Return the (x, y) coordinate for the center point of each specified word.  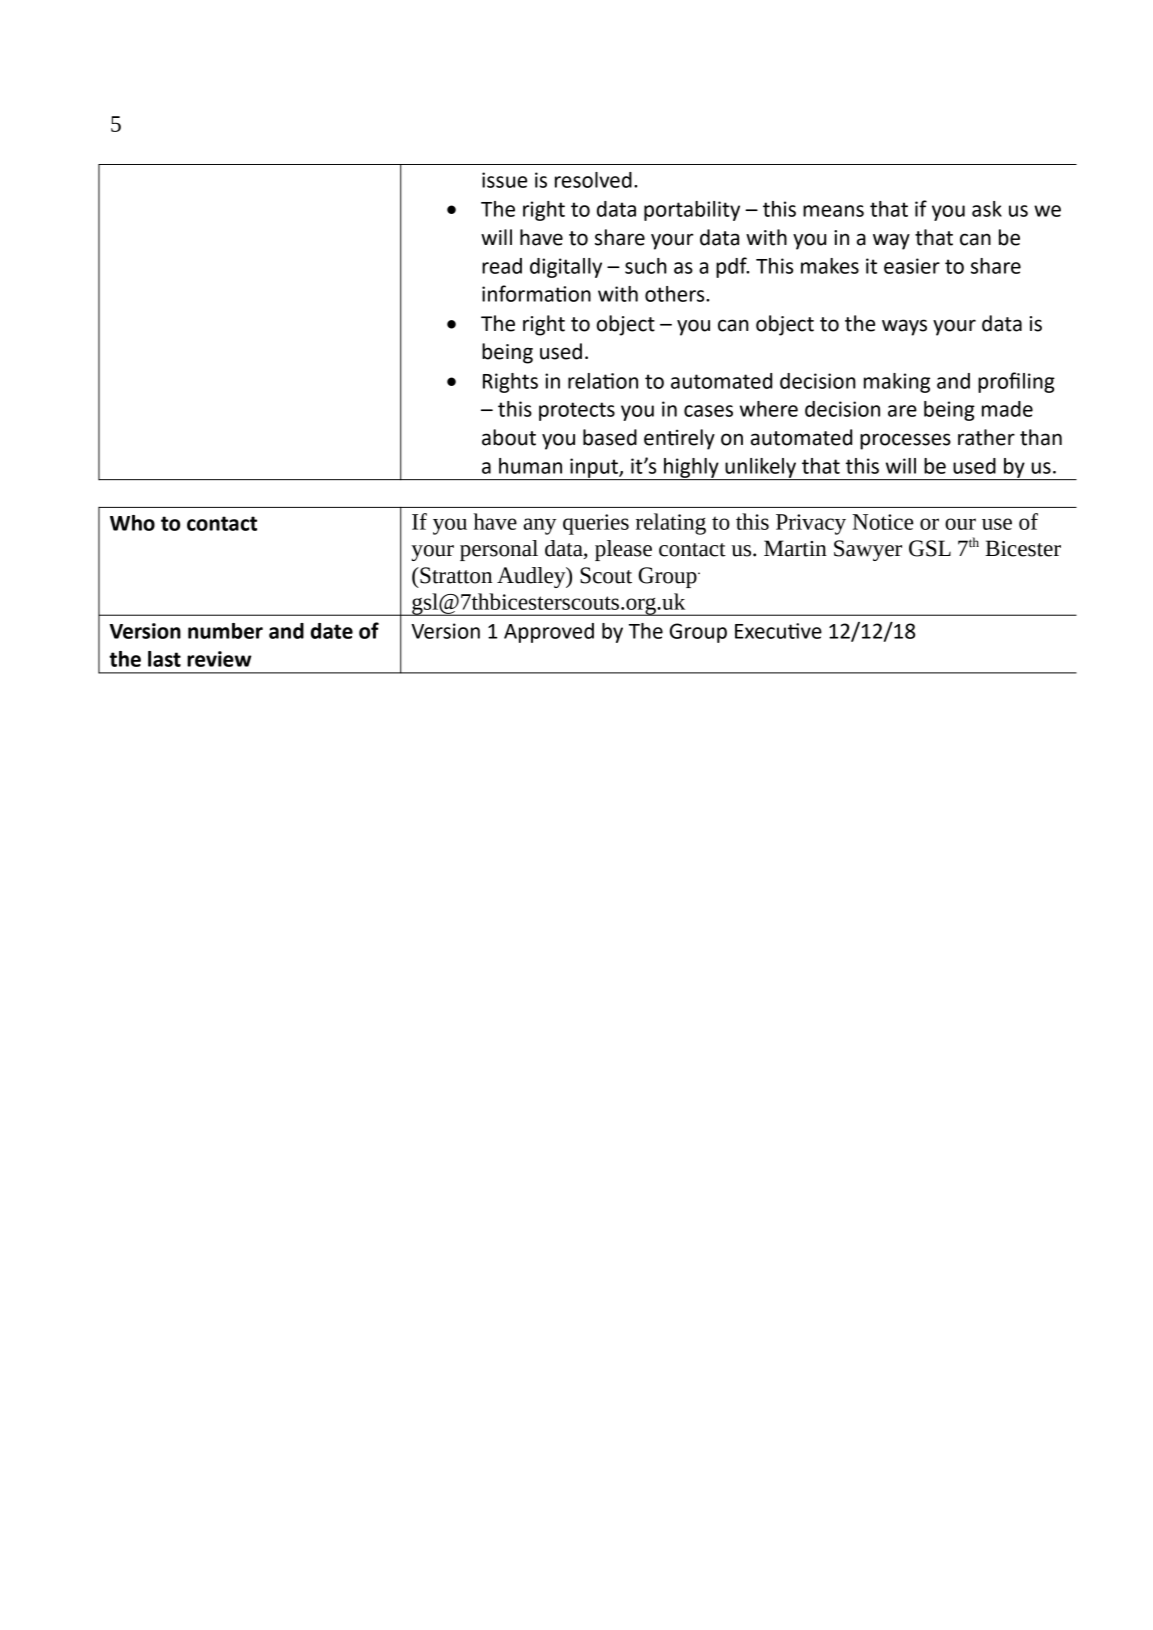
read (502, 266)
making (897, 383)
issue (504, 180)
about (509, 437)
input (594, 469)
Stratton (455, 575)
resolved (593, 180)
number (225, 631)
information (536, 293)
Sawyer (868, 550)
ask (987, 209)
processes (905, 441)
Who (132, 523)
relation (603, 381)
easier (912, 266)
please (623, 550)
